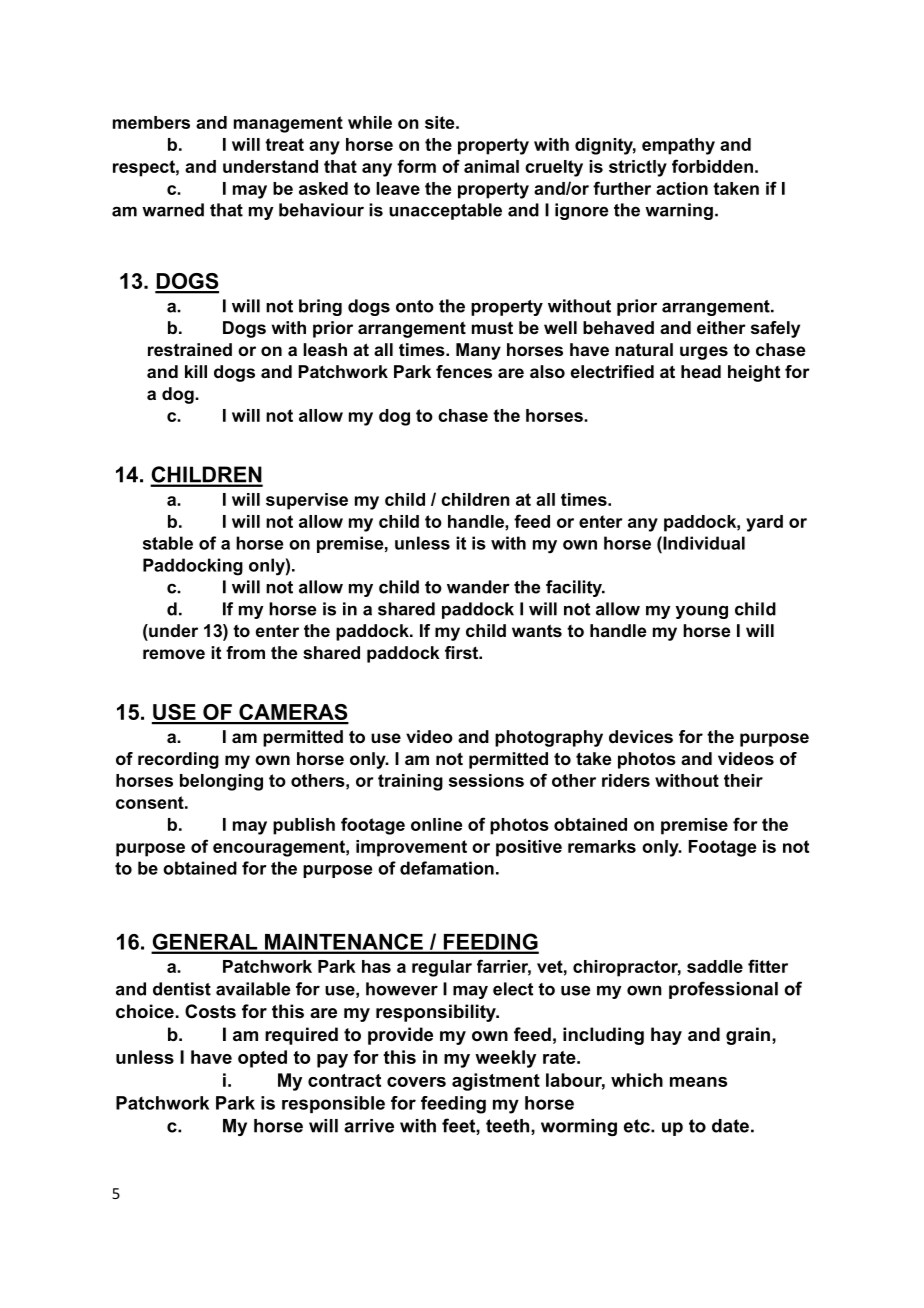  I want to click on sessions, so click(486, 780).
